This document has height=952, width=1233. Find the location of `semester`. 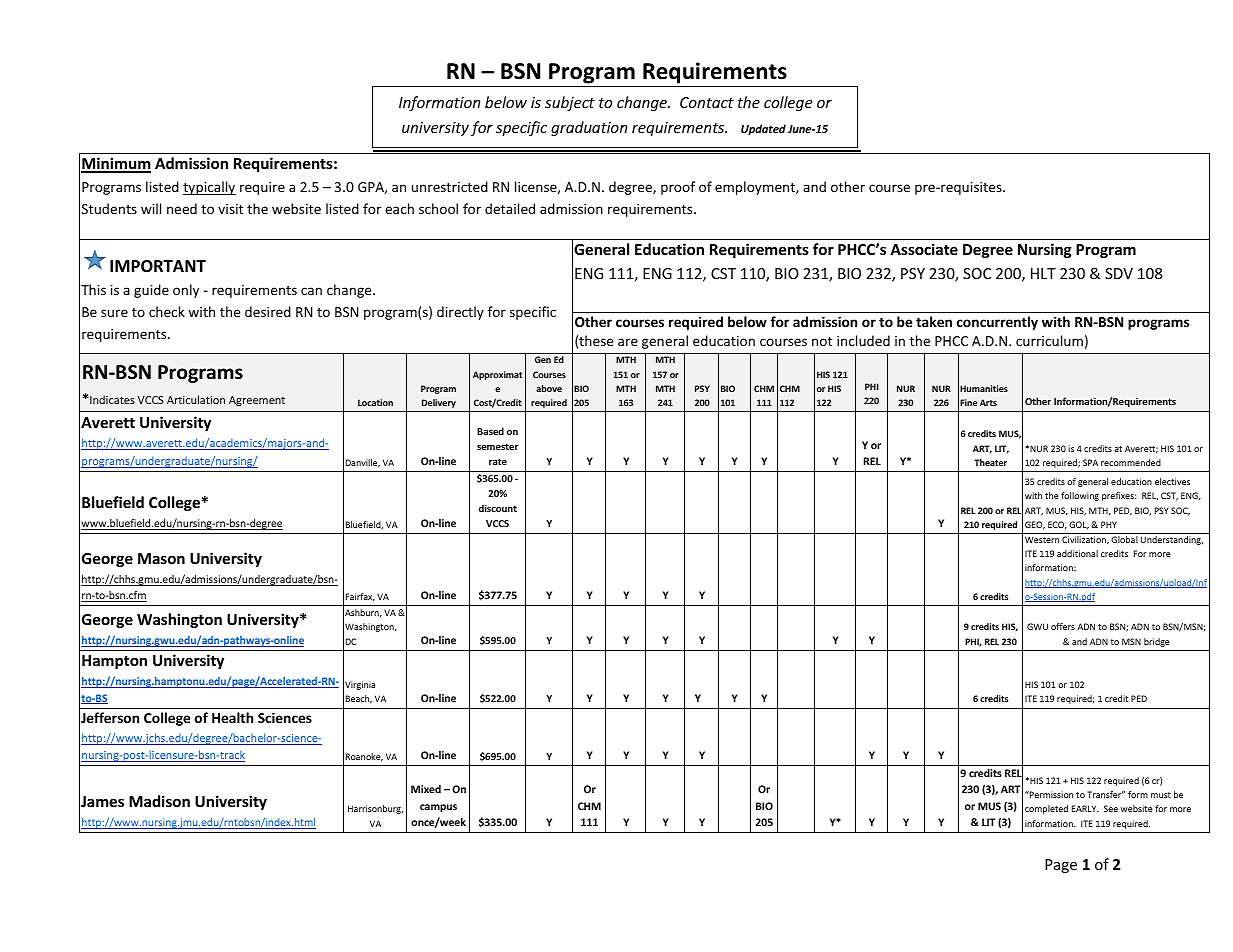

semester is located at coordinates (497, 446).
